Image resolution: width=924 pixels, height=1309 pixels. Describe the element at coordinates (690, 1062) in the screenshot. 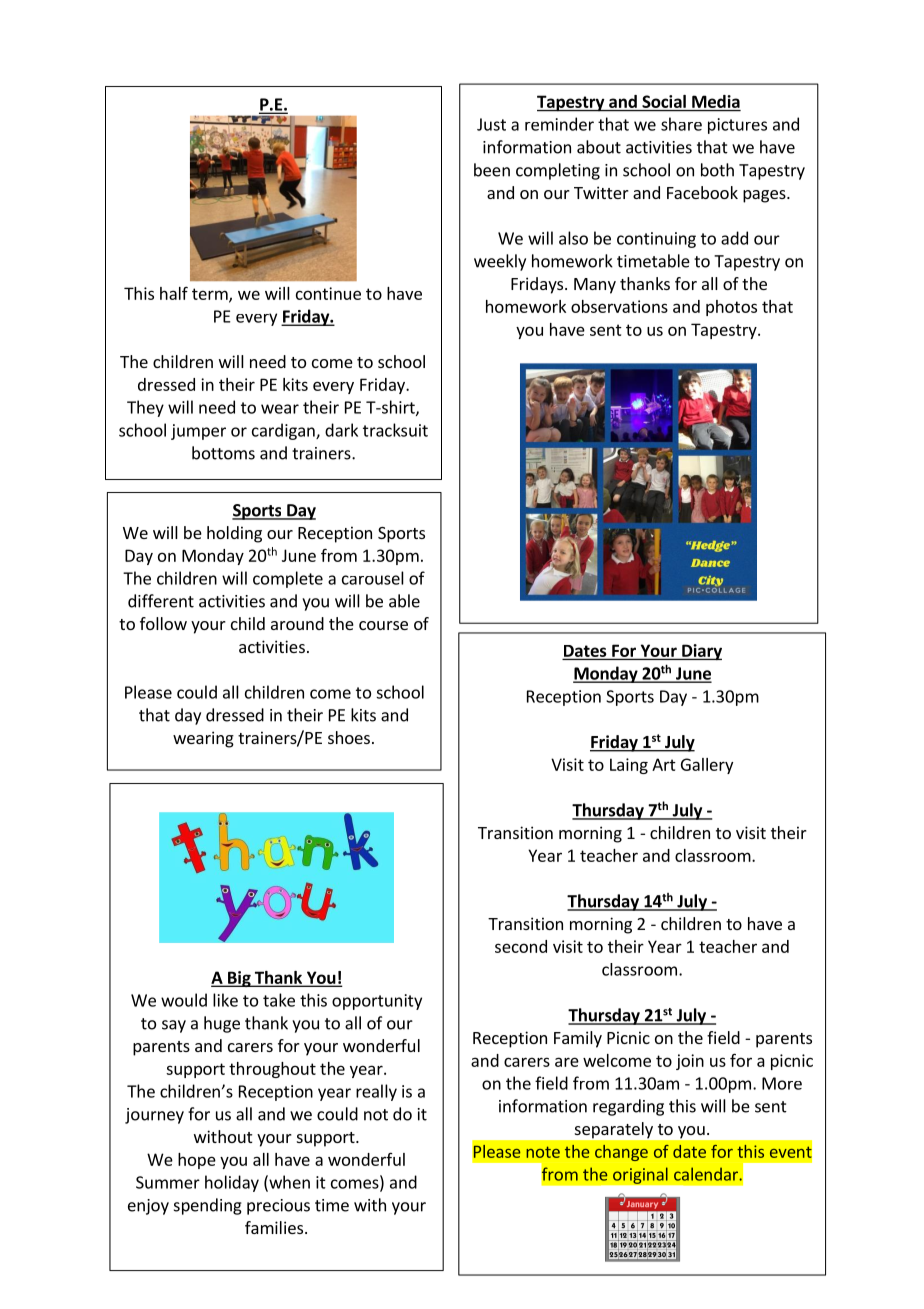

I see `join` at that location.
